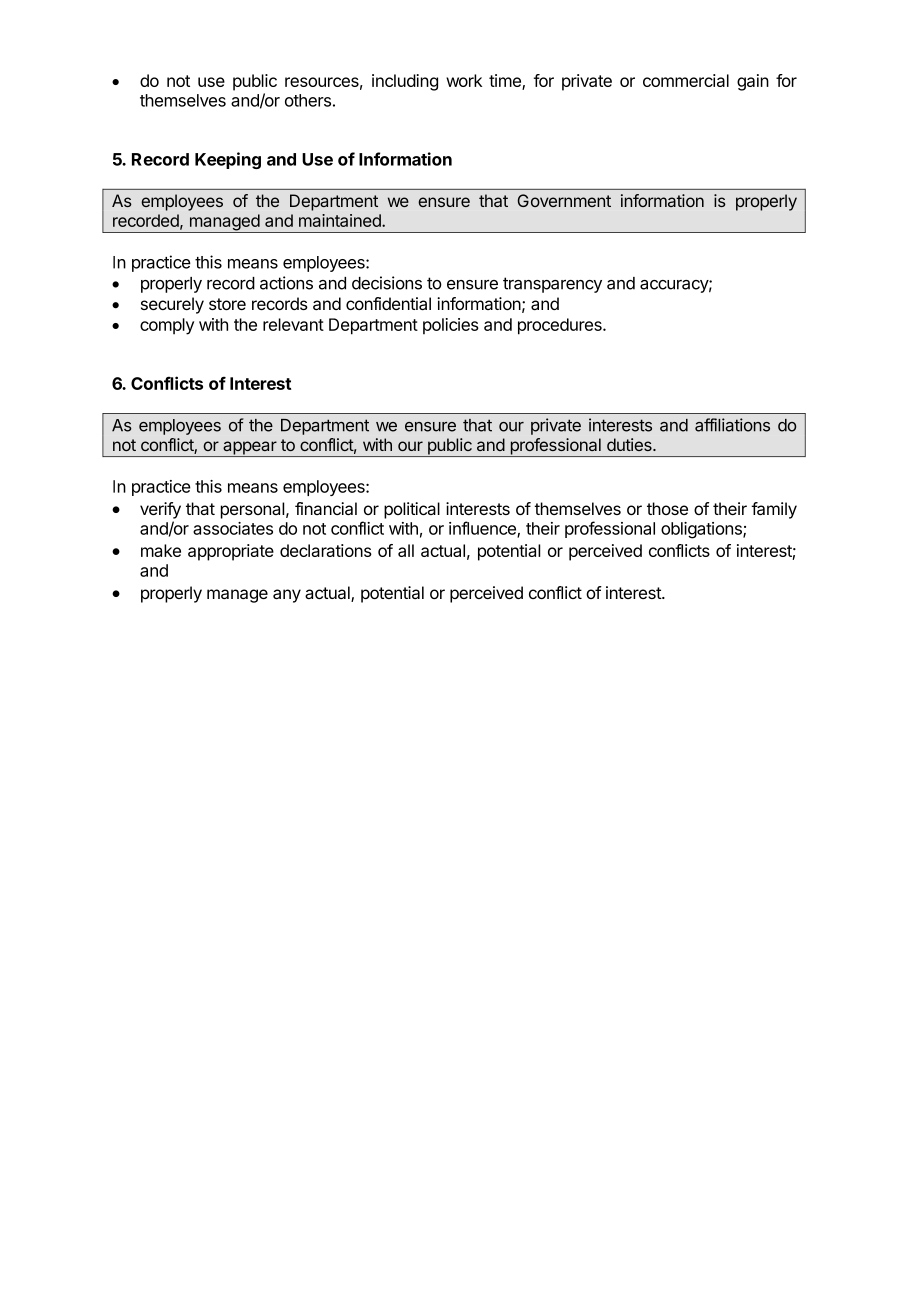 The image size is (924, 1308). Describe the element at coordinates (451, 326) in the document. I see `policies` at that location.
